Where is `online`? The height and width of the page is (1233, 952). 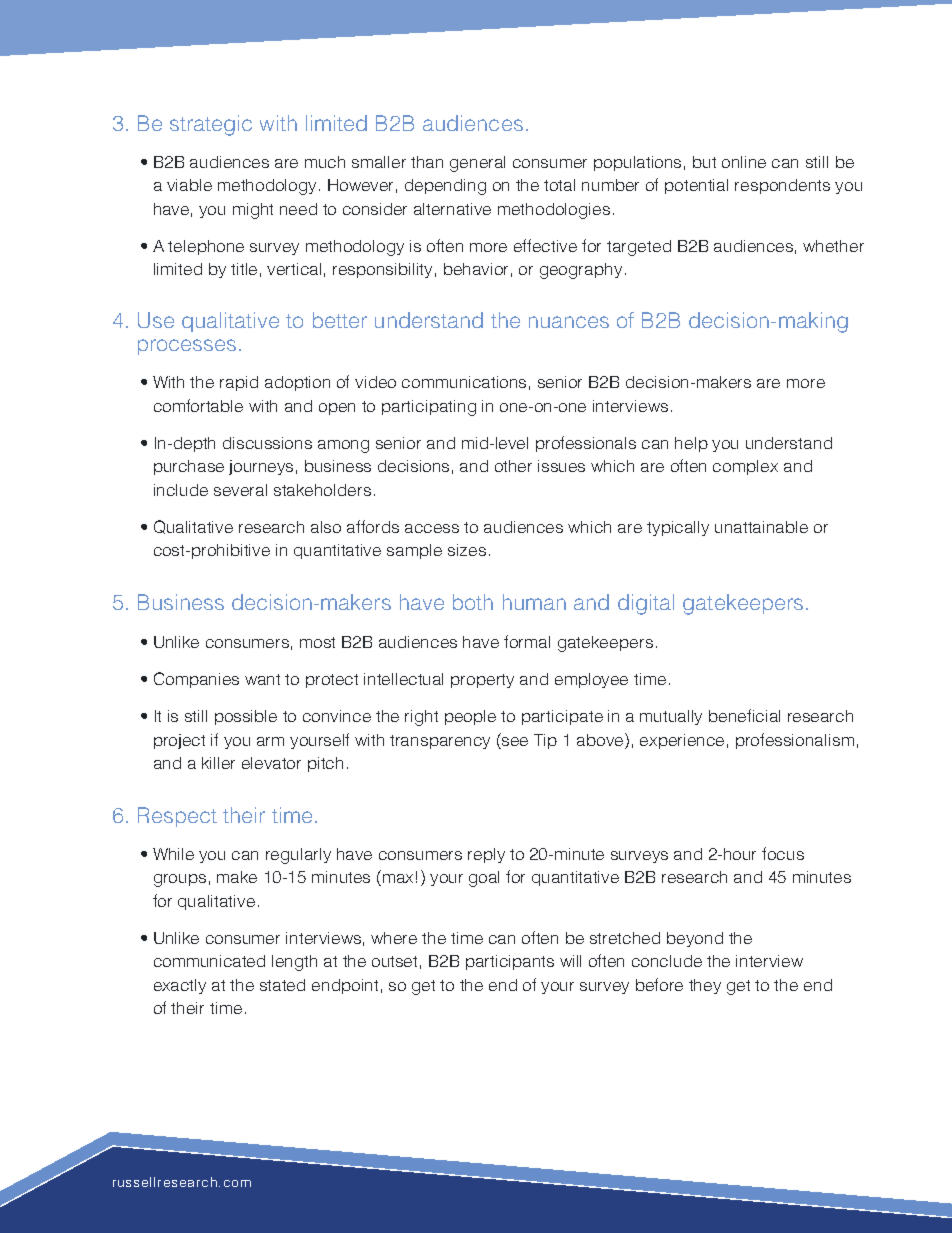
online is located at coordinates (744, 162).
